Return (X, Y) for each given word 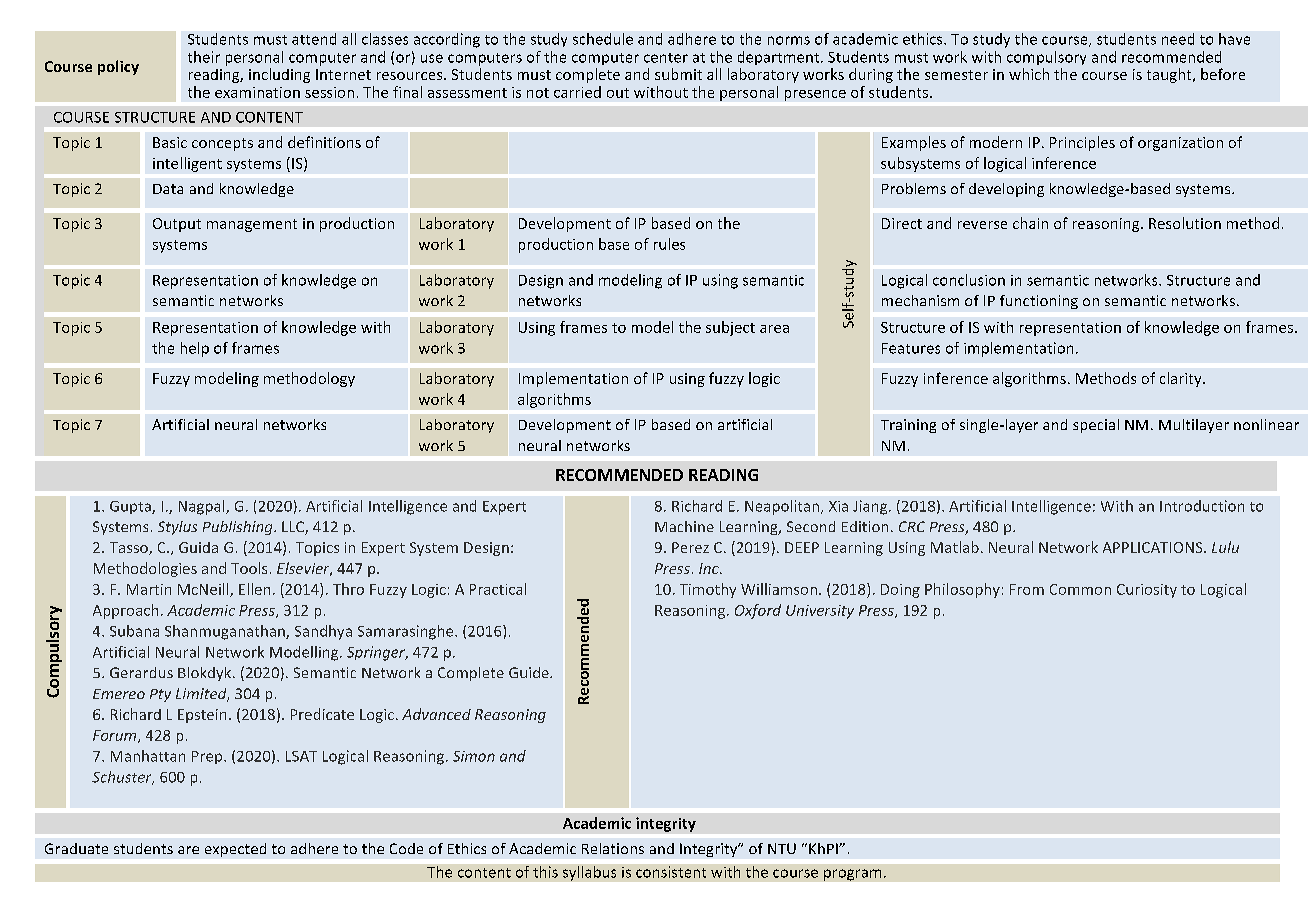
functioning (1039, 302)
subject (730, 328)
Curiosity (1147, 591)
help (195, 349)
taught (1170, 75)
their (204, 57)
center (666, 58)
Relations (613, 848)
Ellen (254, 589)
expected (235, 850)
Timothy (708, 590)
